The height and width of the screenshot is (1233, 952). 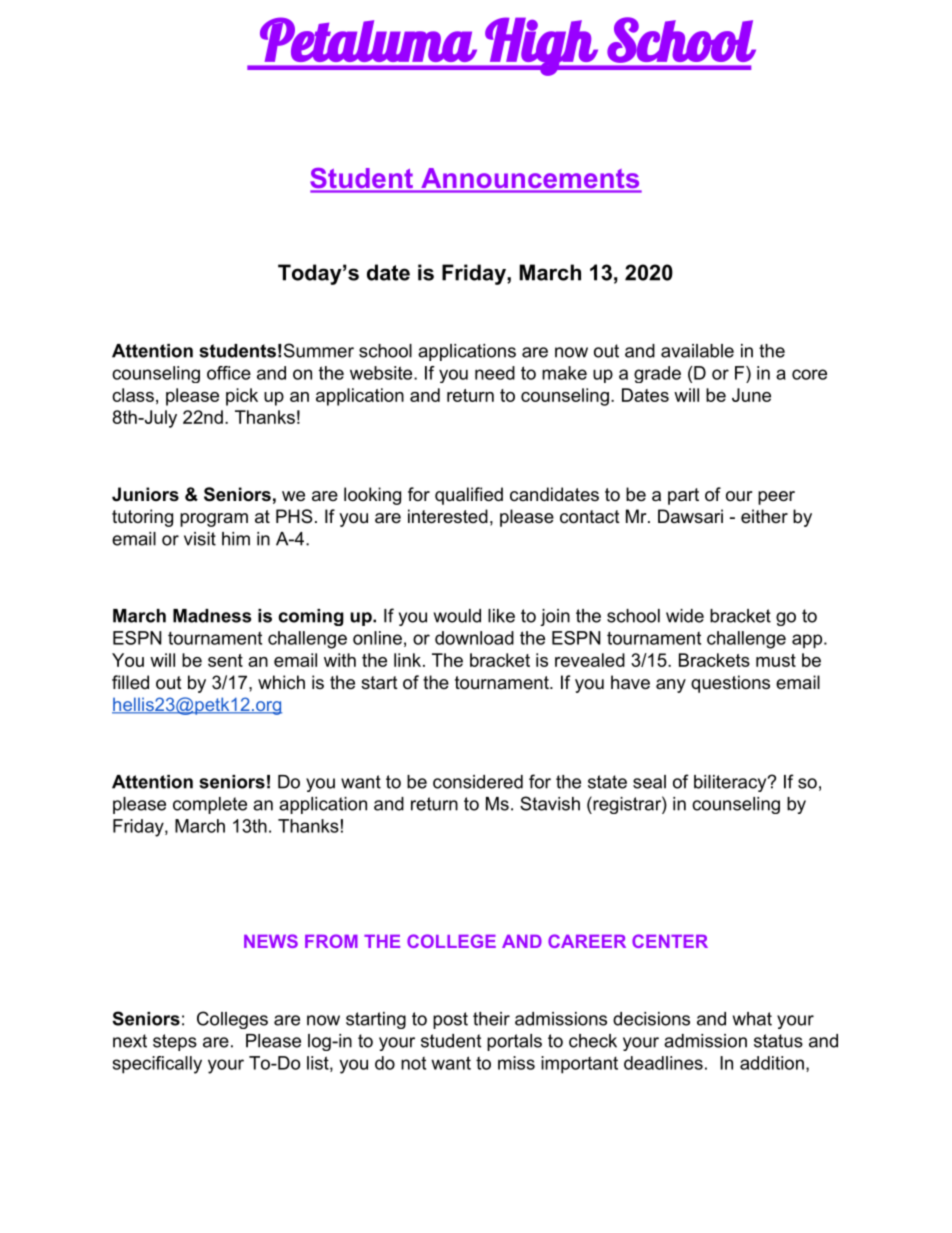 I want to click on office, so click(x=229, y=373).
